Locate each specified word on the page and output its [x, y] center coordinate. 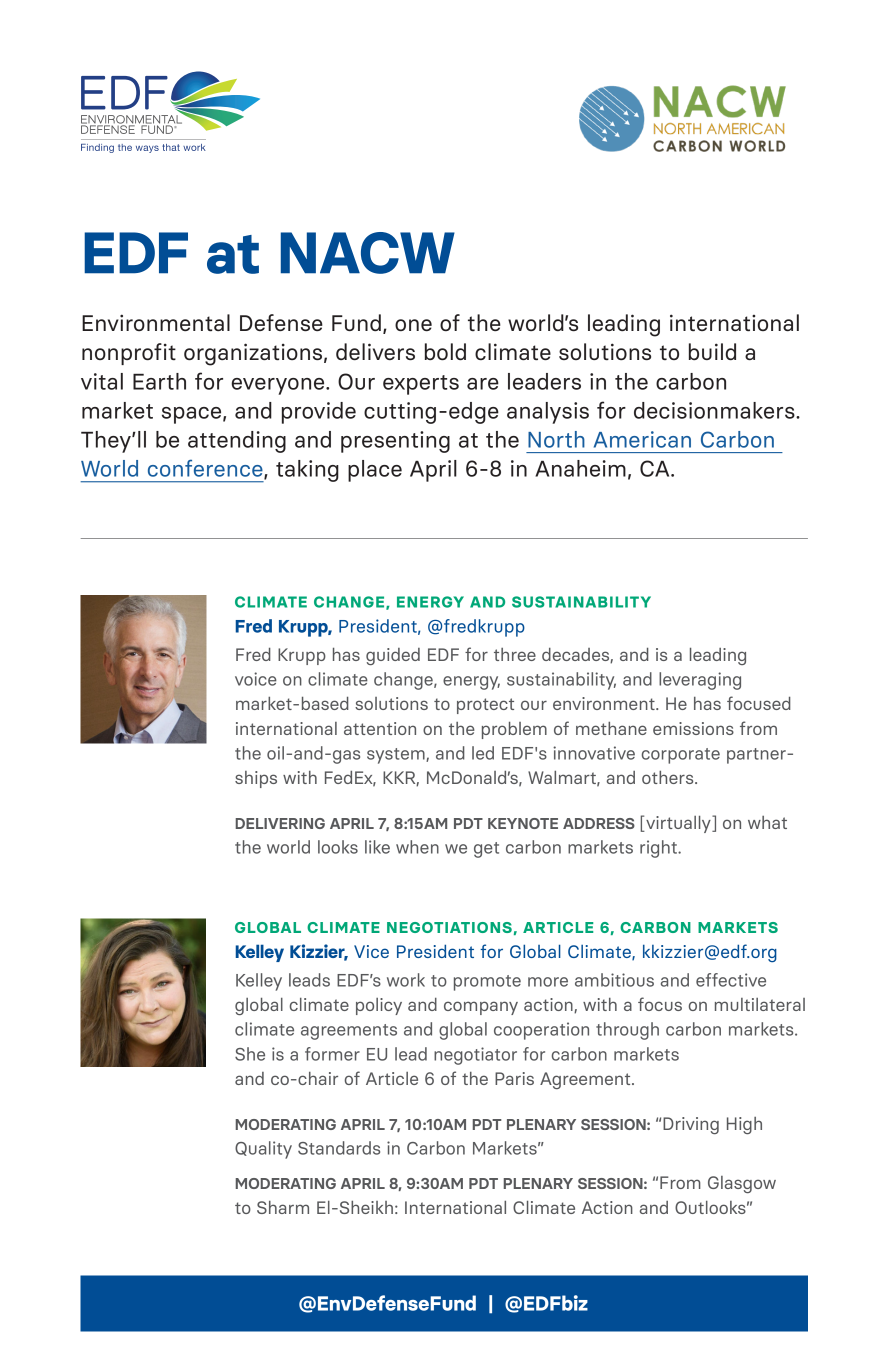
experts [421, 385]
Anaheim [580, 468]
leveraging [700, 681]
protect [485, 706]
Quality [263, 1150]
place [375, 471]
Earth [159, 381]
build [712, 351]
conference [206, 469]
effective [731, 980]
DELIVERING [280, 823]
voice [256, 679]
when [417, 847]
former [332, 1054]
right [659, 849]
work [406, 980]
